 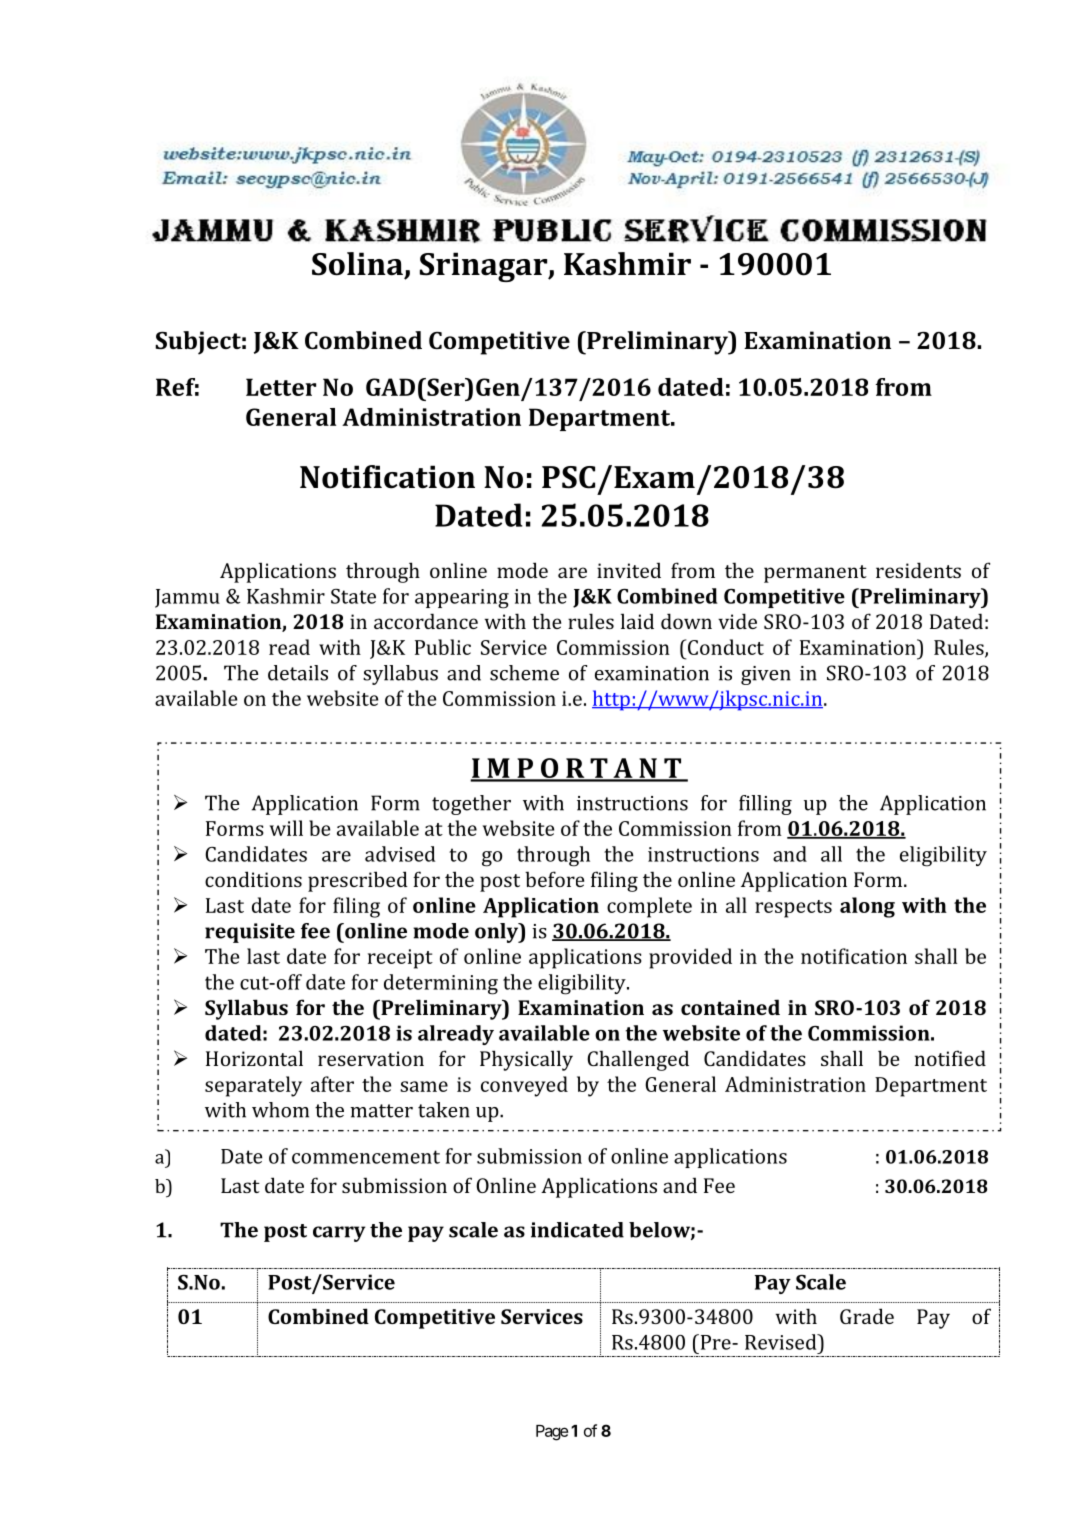 I want to click on scheme, so click(x=524, y=673).
